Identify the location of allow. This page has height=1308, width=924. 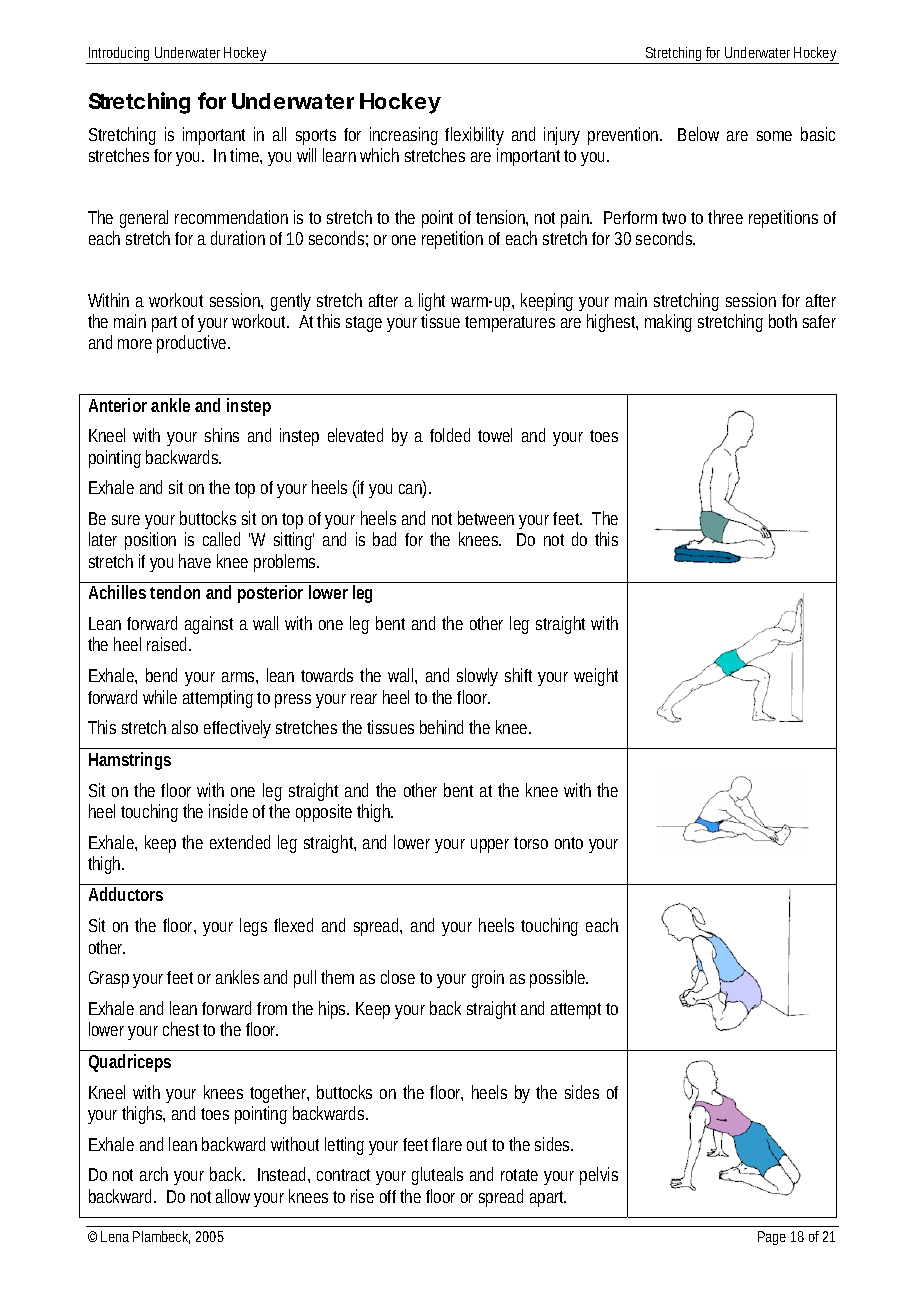
(235, 1196).
